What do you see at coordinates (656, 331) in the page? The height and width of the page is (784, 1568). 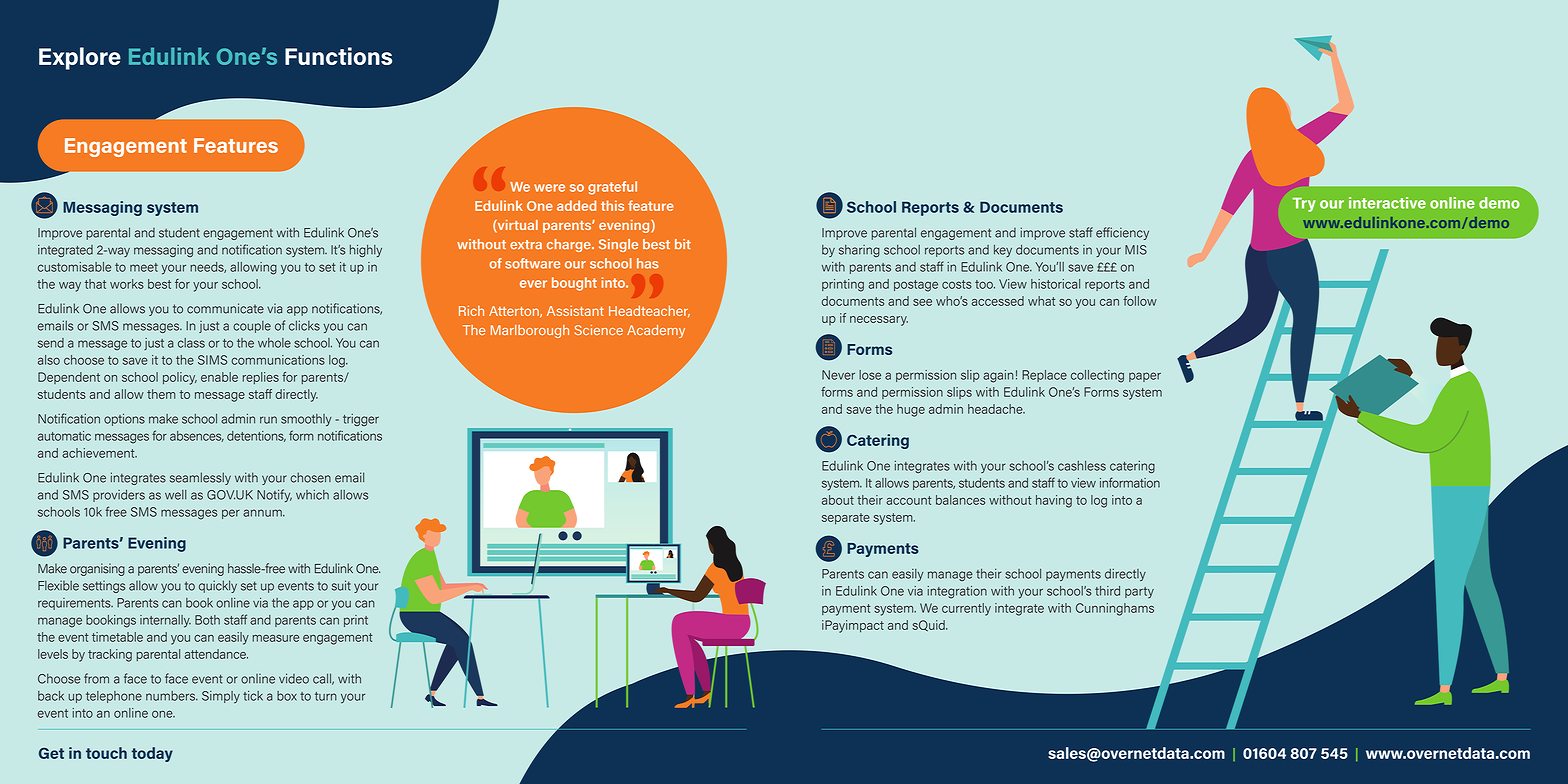 I see `Academy` at bounding box center [656, 331].
